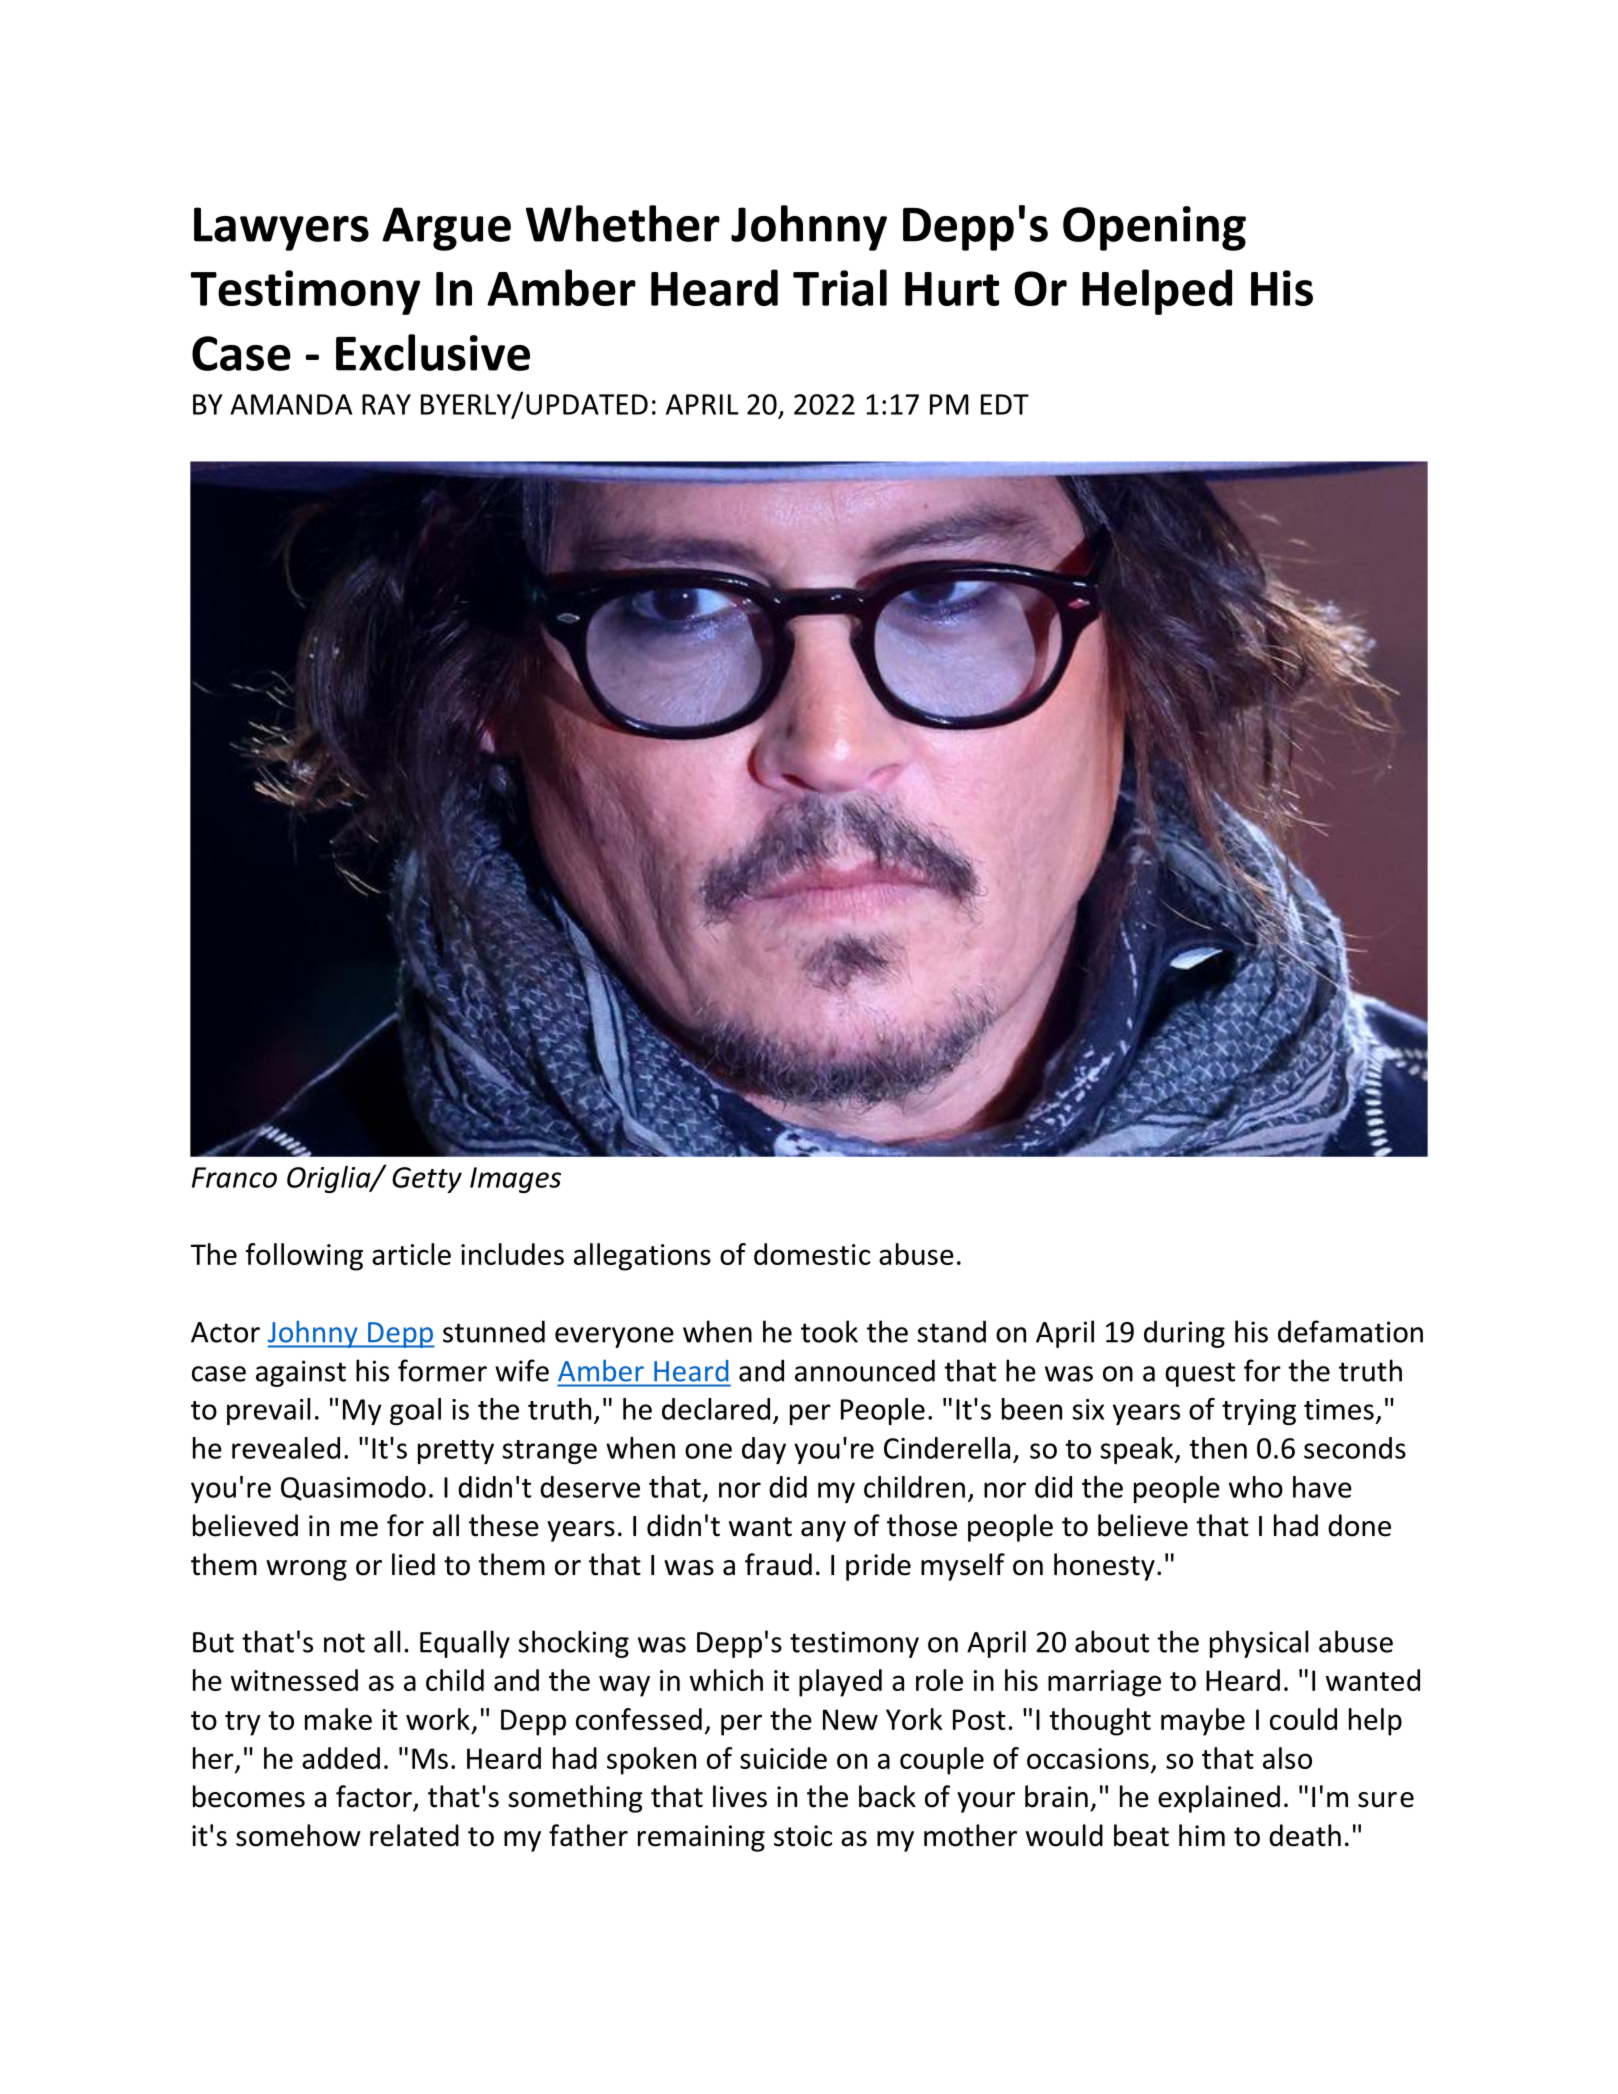 The height and width of the document is (2094, 1618). Describe the element at coordinates (1184, 1334) in the document. I see `during` at that location.
